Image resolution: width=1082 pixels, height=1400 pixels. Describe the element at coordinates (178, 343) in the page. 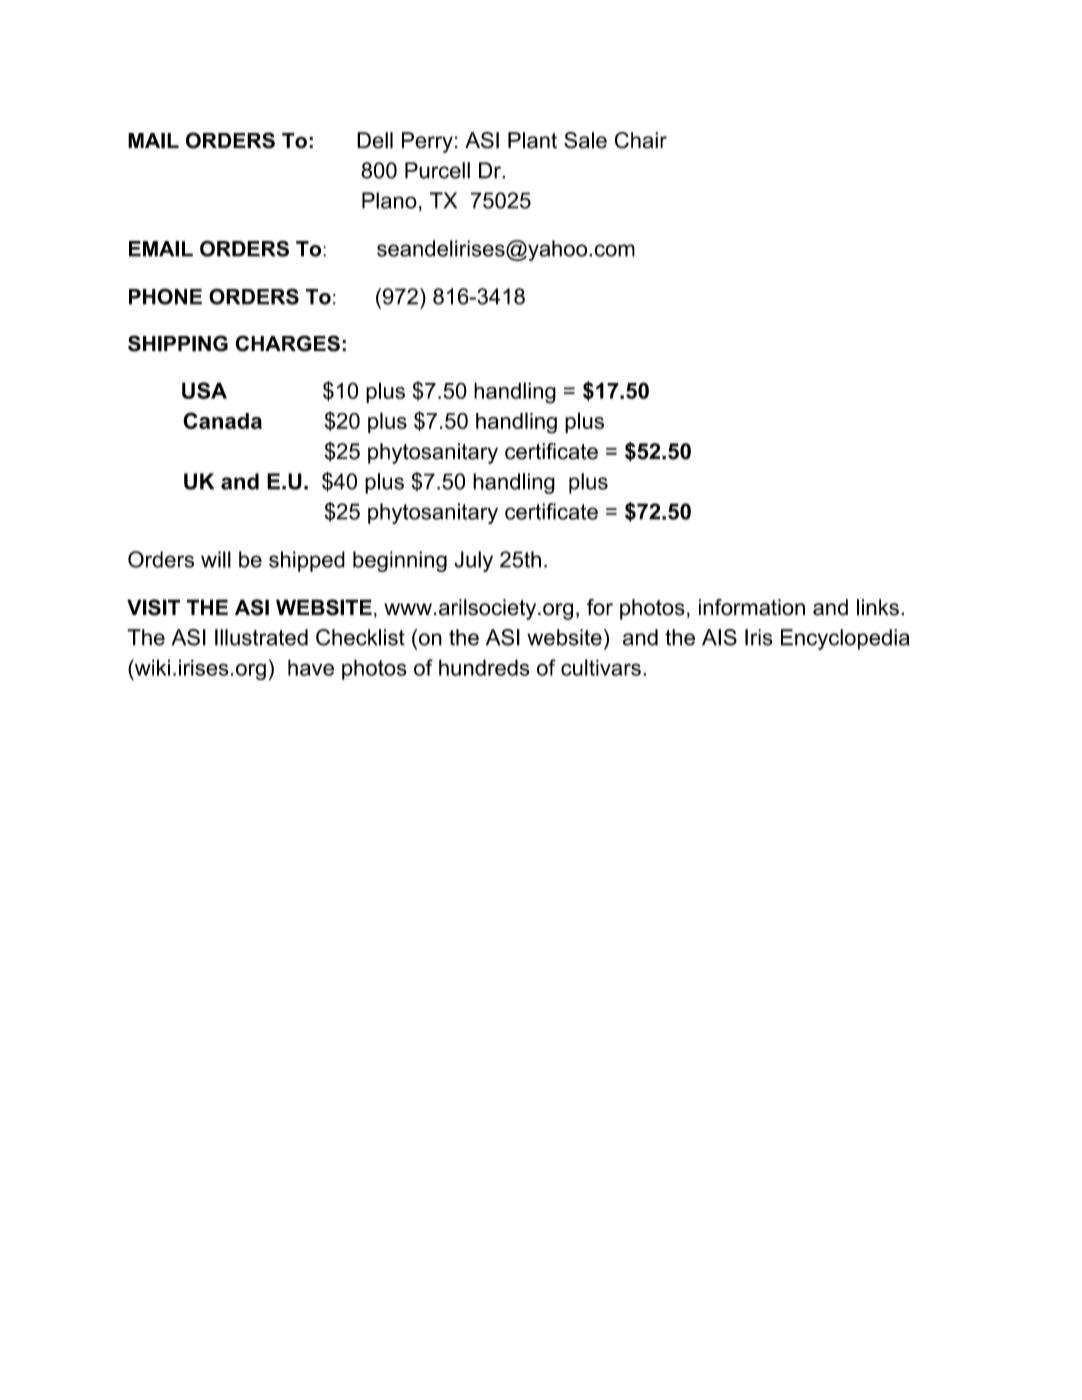

I see `SHIPPING` at that location.
